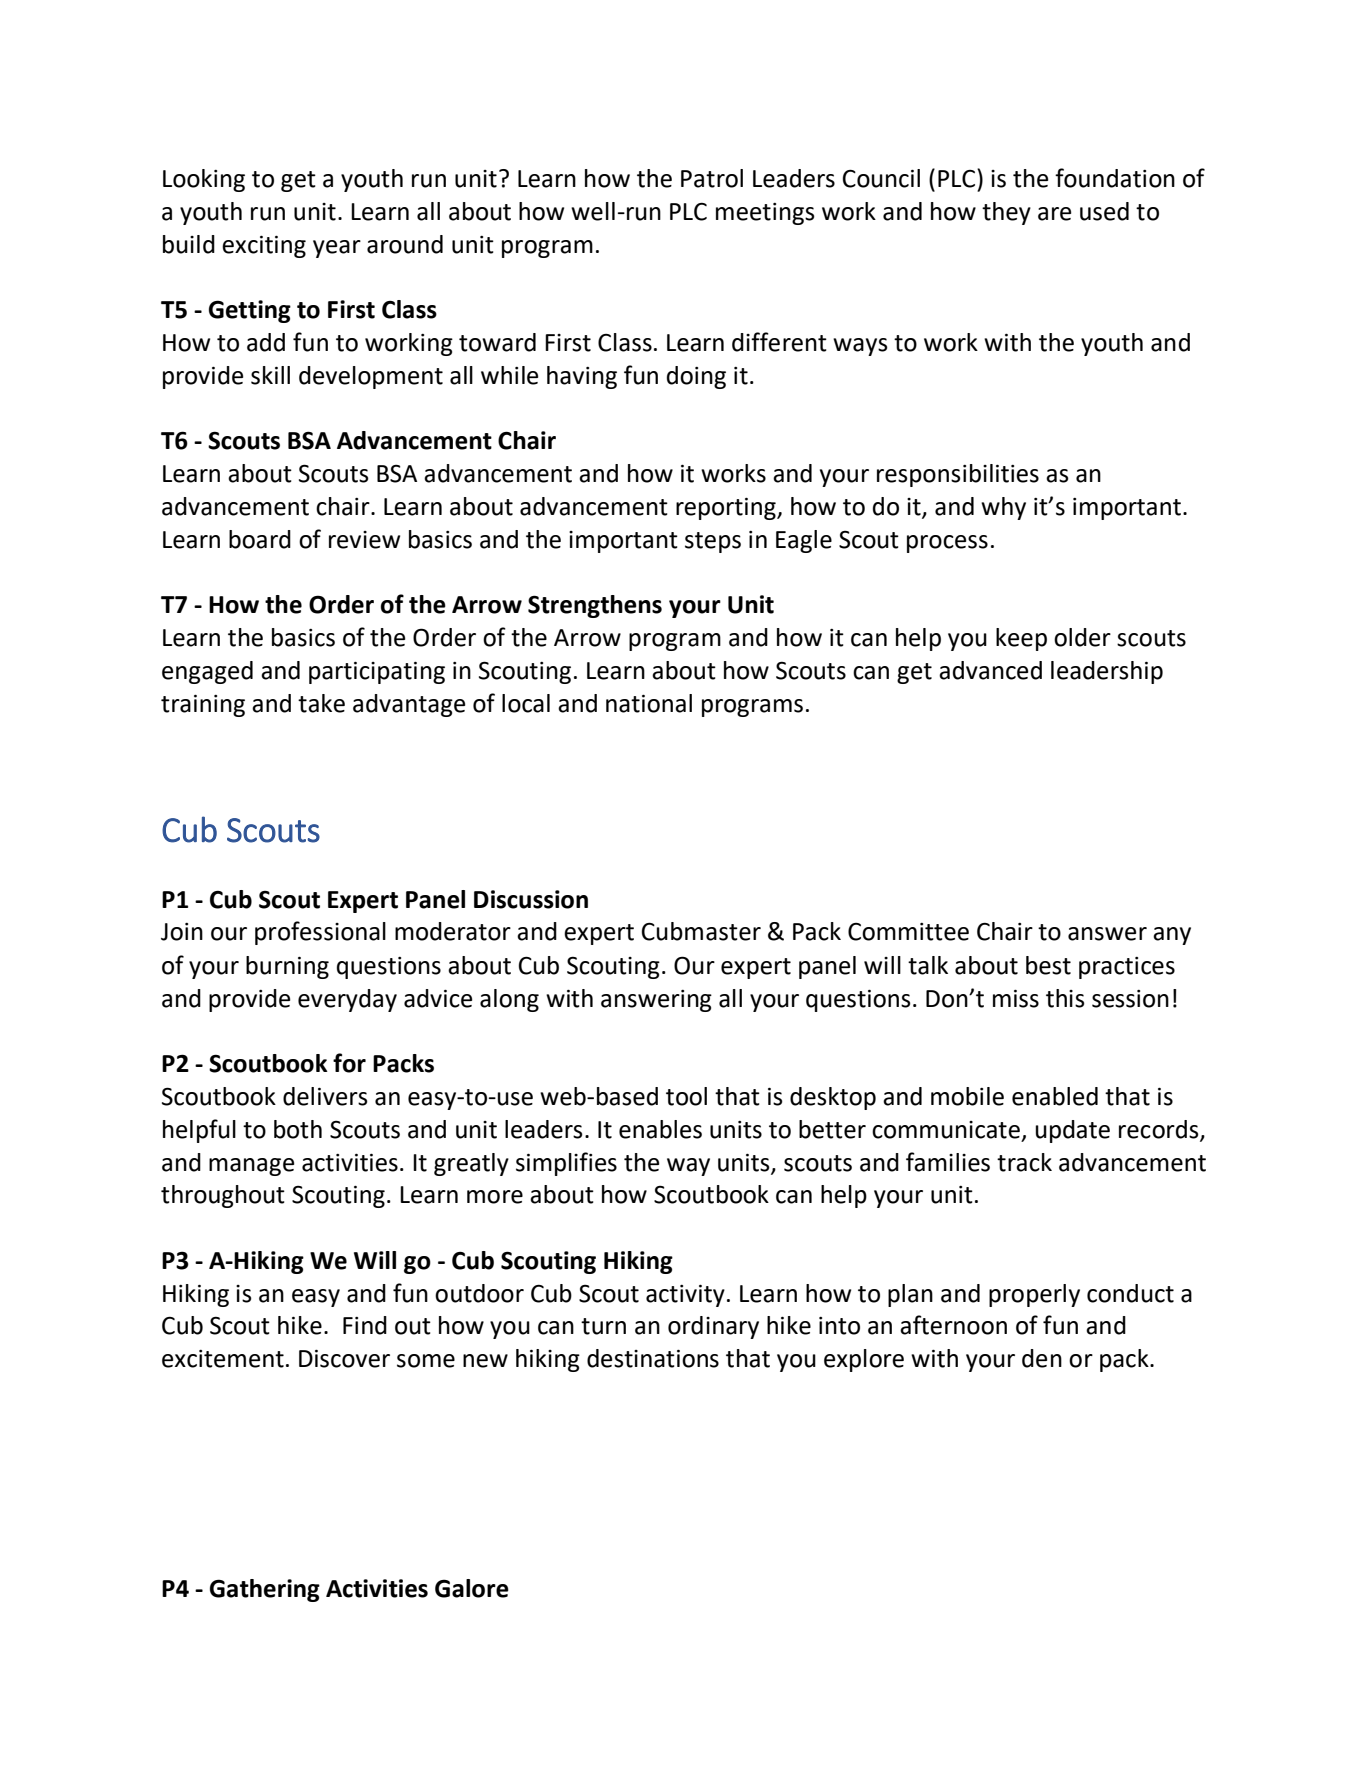  Describe the element at coordinates (1055, 1096) in the screenshot. I see `enabled` at that location.
